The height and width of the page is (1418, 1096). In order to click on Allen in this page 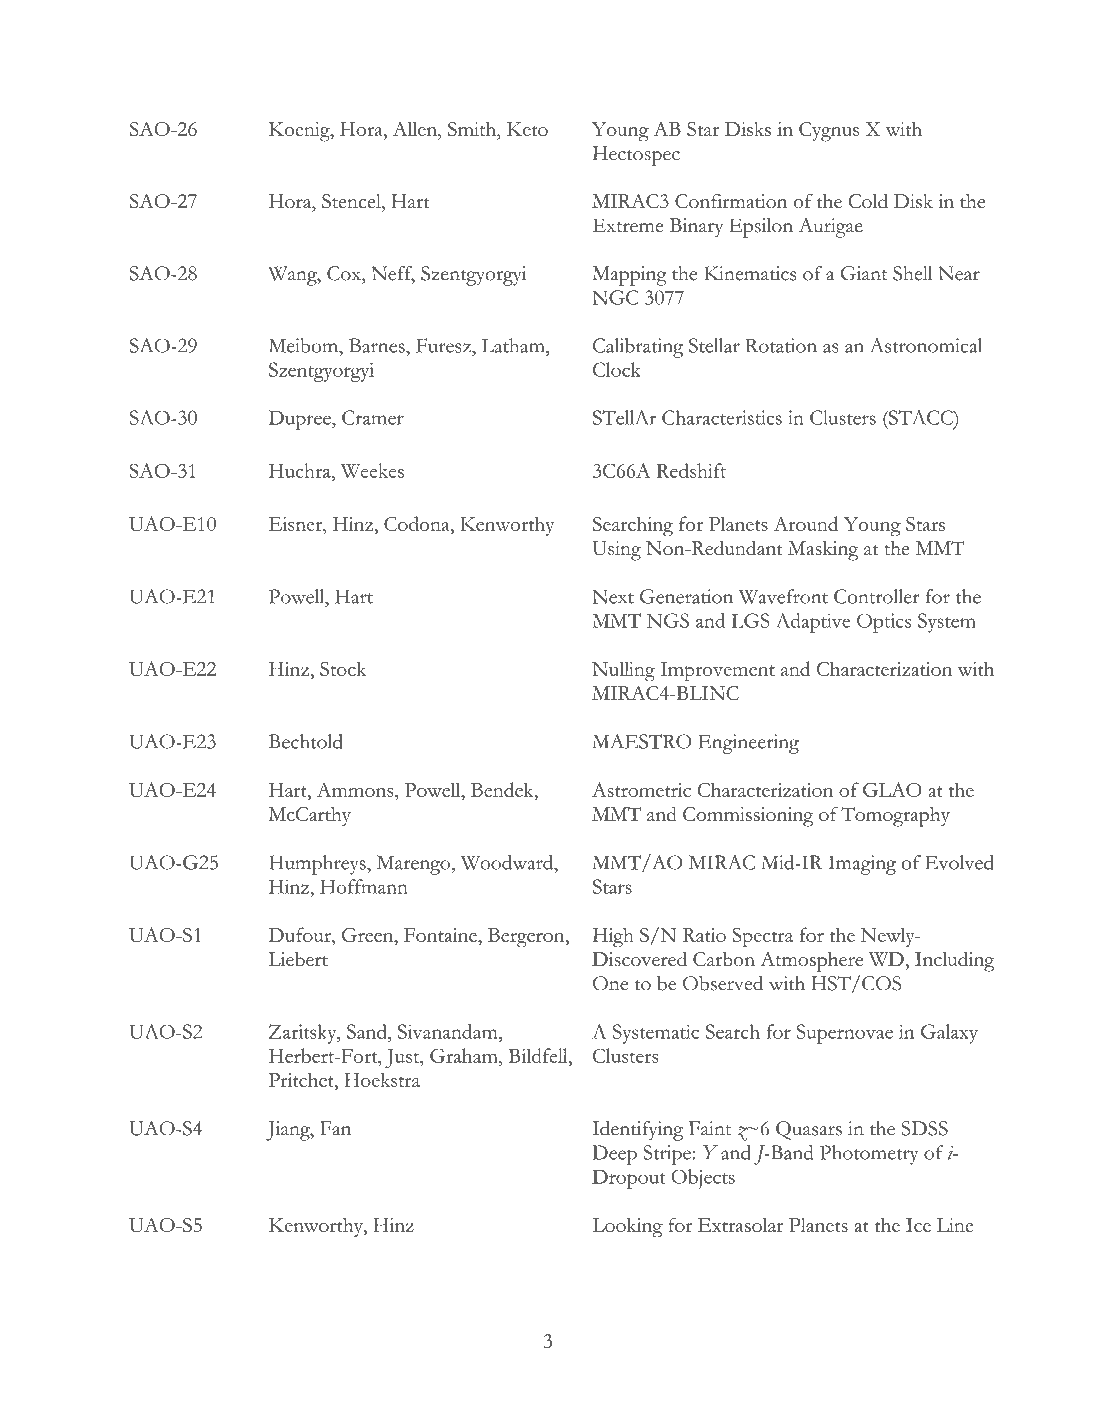, I will do `click(416, 129)`.
